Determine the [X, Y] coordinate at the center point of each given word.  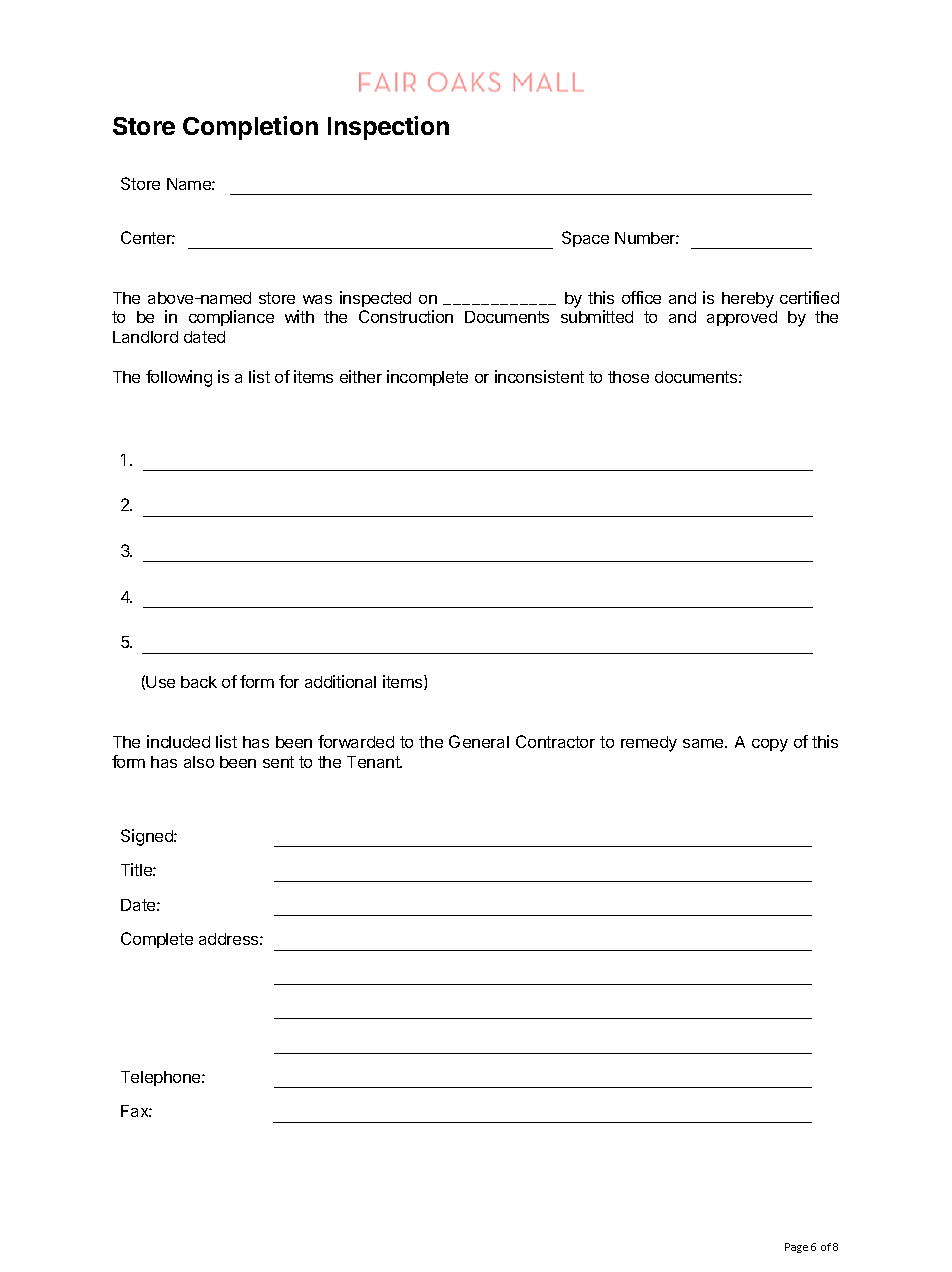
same [704, 743]
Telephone [162, 1078]
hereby [748, 300]
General [479, 741]
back [199, 682]
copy [770, 745]
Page [796, 1248]
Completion [250, 128]
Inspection [388, 128]
